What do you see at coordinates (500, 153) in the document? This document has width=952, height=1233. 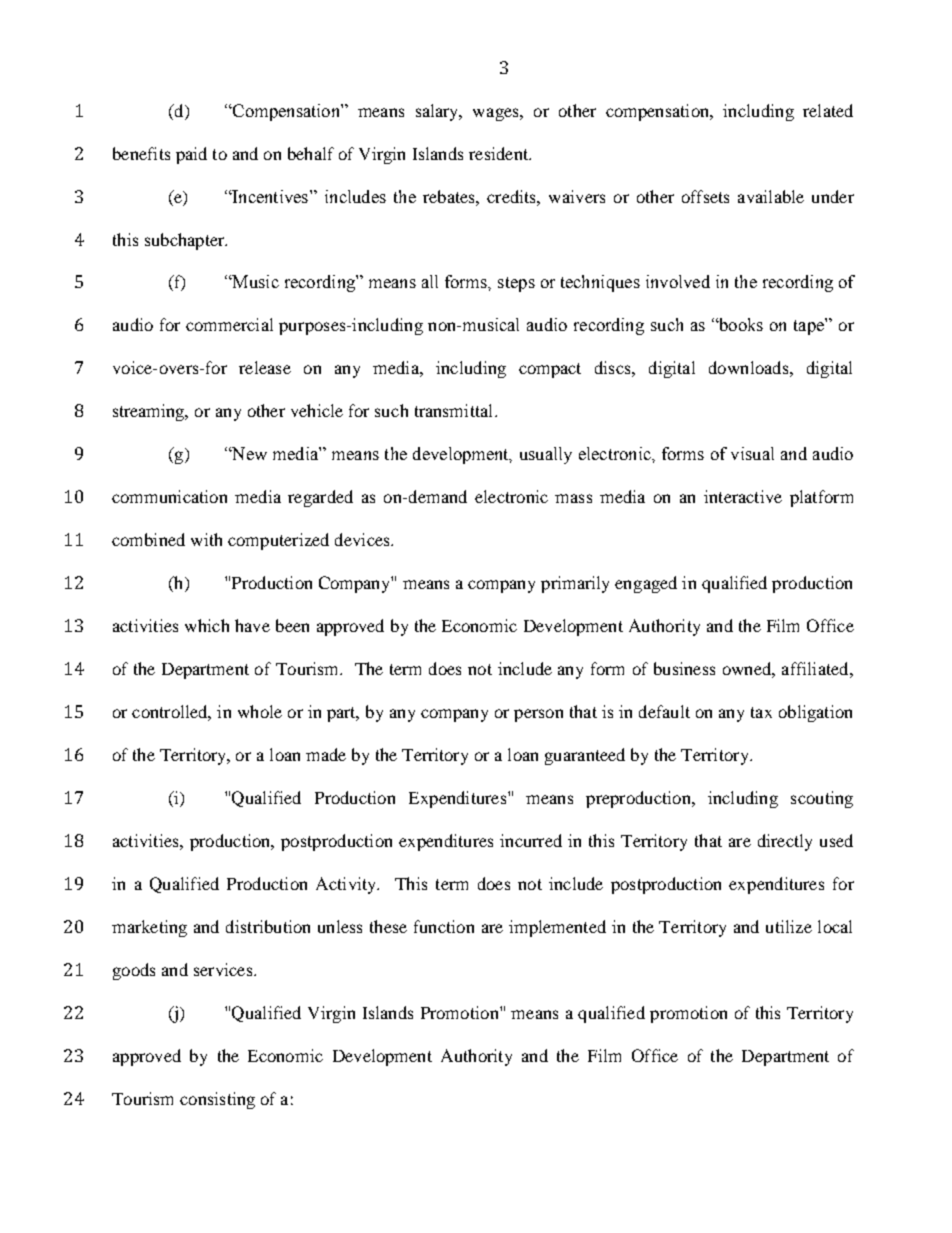 I see `resident` at bounding box center [500, 153].
